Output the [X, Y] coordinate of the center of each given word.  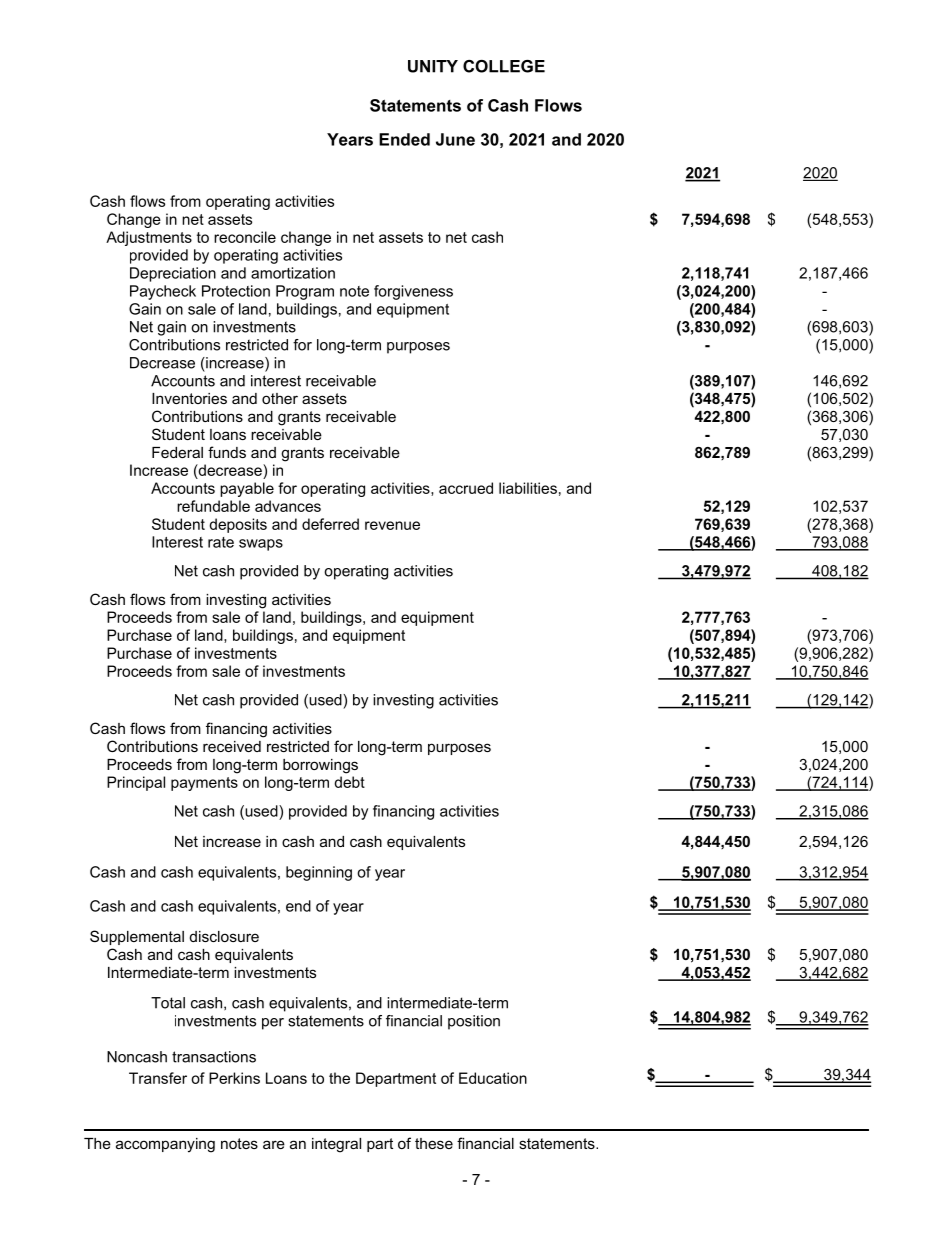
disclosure [224, 936]
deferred [330, 524]
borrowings [320, 766]
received [232, 746]
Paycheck [163, 292]
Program [305, 292]
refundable [213, 506]
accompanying [165, 1145]
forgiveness [413, 292]
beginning [319, 873]
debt [349, 782]
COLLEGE [504, 66]
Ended [404, 139]
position [474, 1022]
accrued [466, 488]
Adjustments [149, 238]
